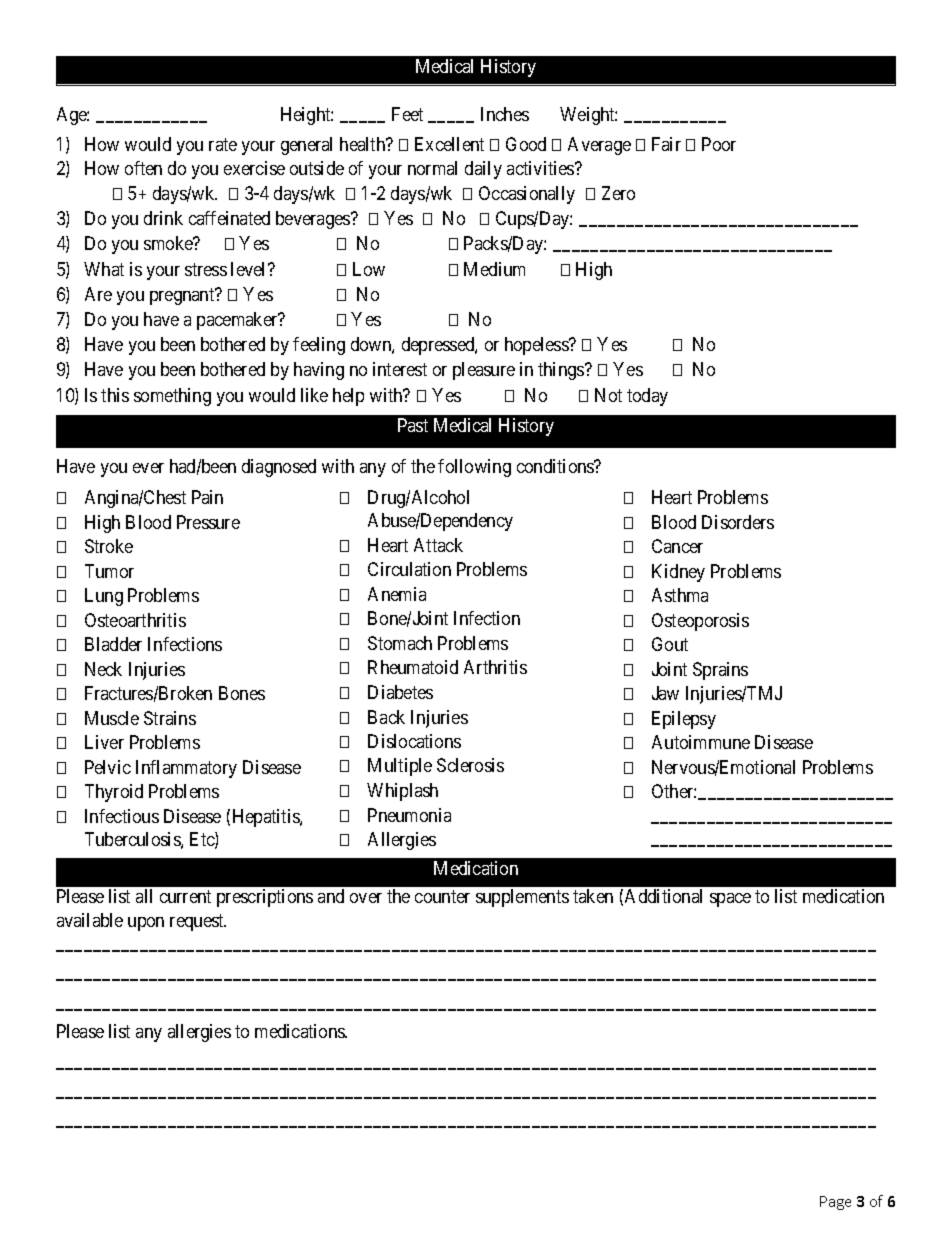 The image size is (952, 1233). Describe the element at coordinates (146, 924) in the document. I see `upon` at that location.
